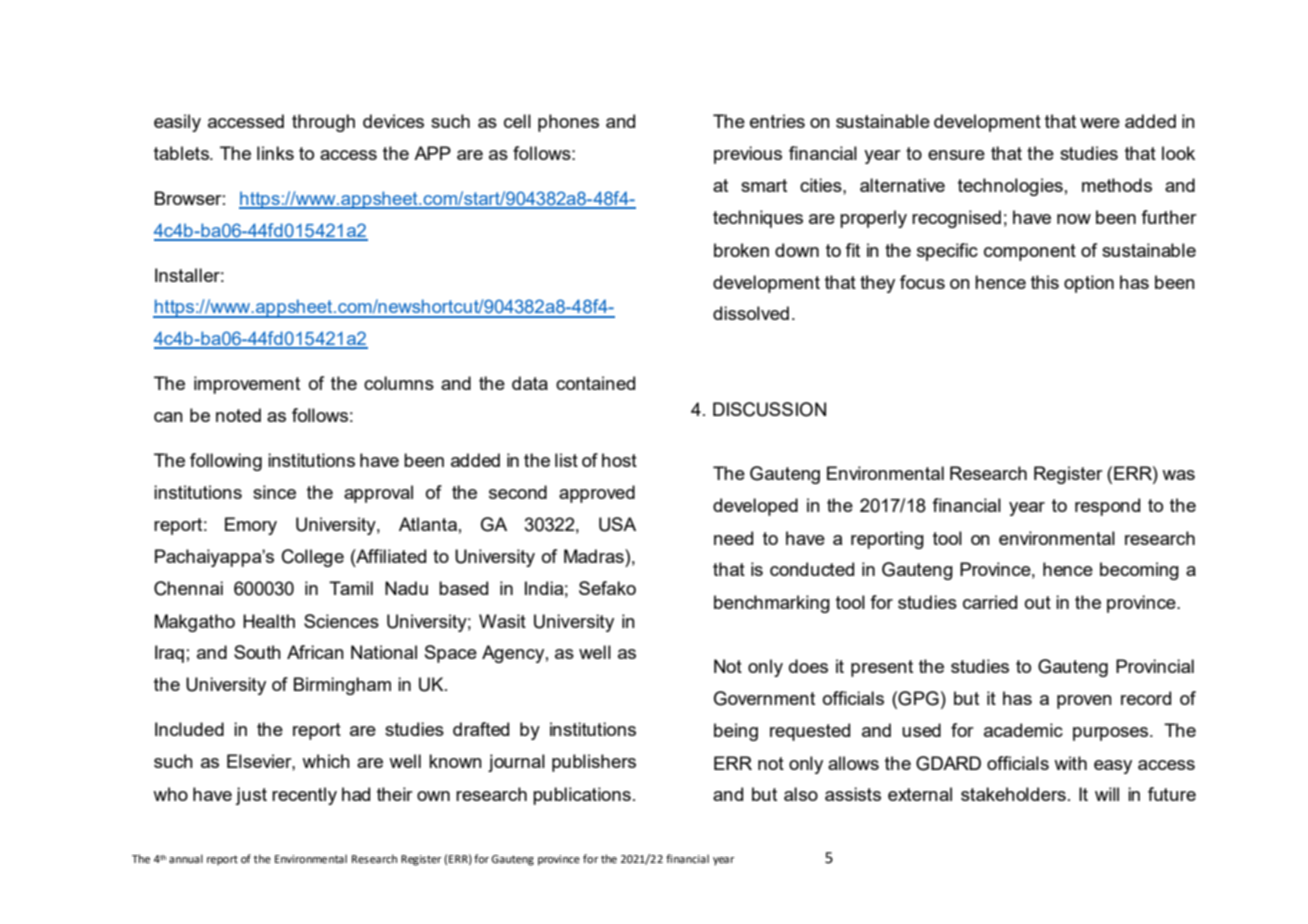 Image resolution: width=1308 pixels, height=924 pixels. Describe the element at coordinates (274, 492) in the page. I see `since` at that location.
